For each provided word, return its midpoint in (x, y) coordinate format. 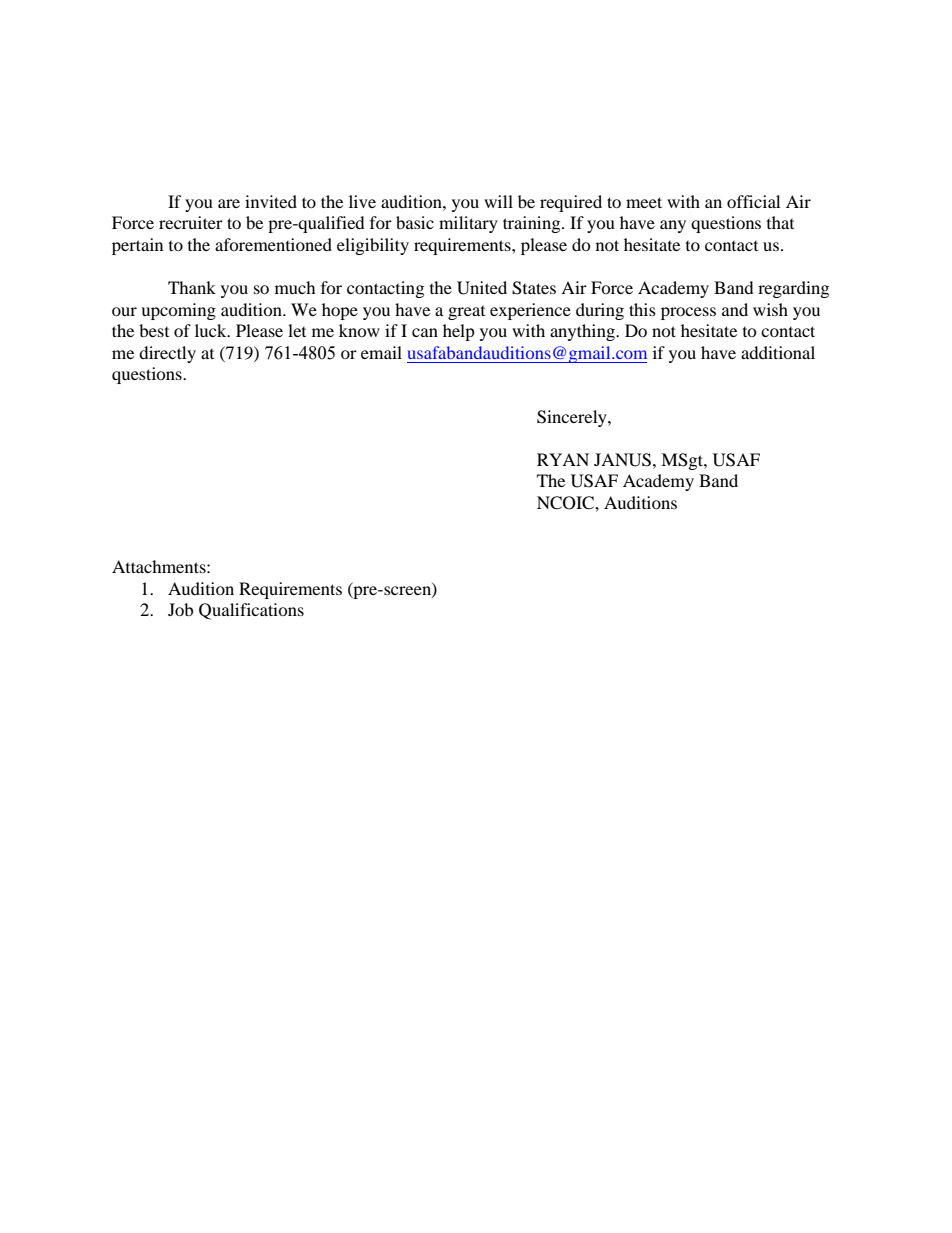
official (753, 201)
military (468, 224)
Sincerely (573, 418)
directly (167, 354)
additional (778, 352)
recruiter (191, 222)
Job (180, 609)
